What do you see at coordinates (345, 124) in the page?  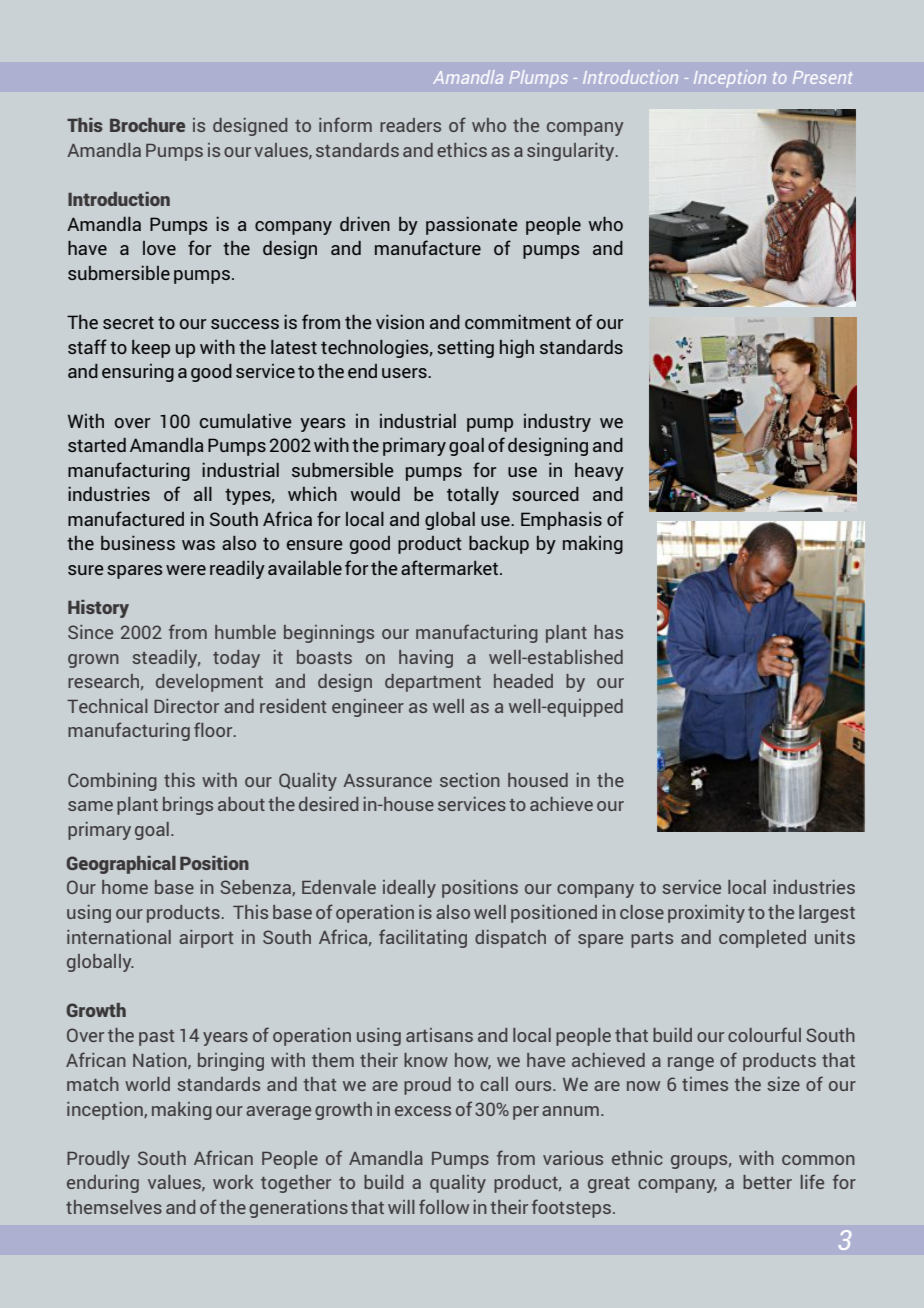 I see `inform` at bounding box center [345, 124].
